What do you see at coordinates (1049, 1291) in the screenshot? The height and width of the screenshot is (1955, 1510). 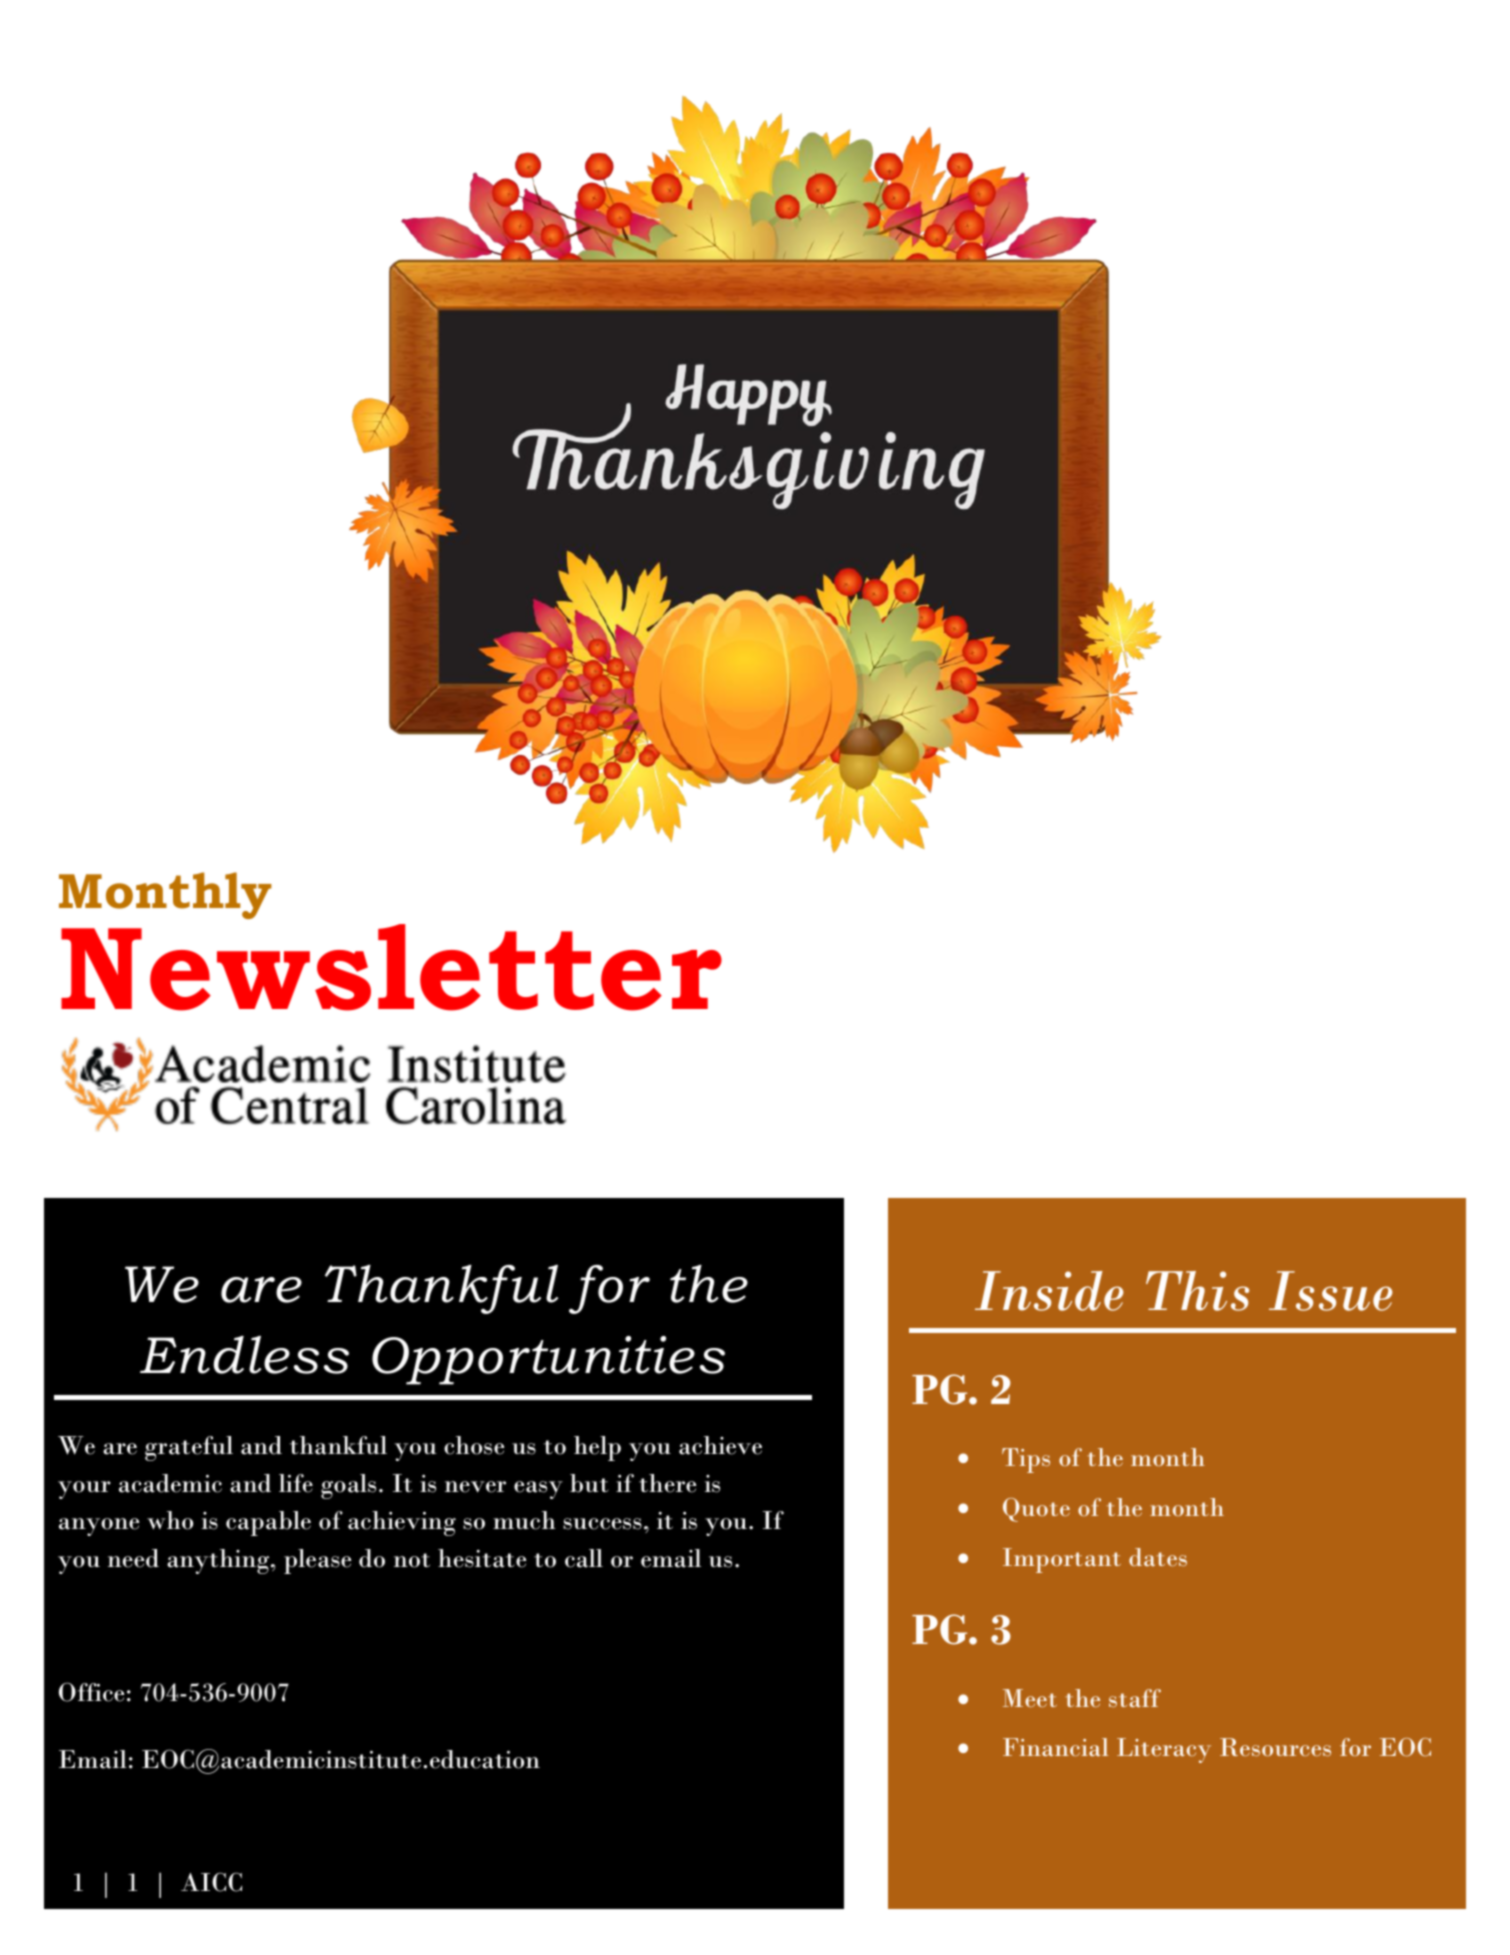 I see `Inside` at bounding box center [1049, 1291].
